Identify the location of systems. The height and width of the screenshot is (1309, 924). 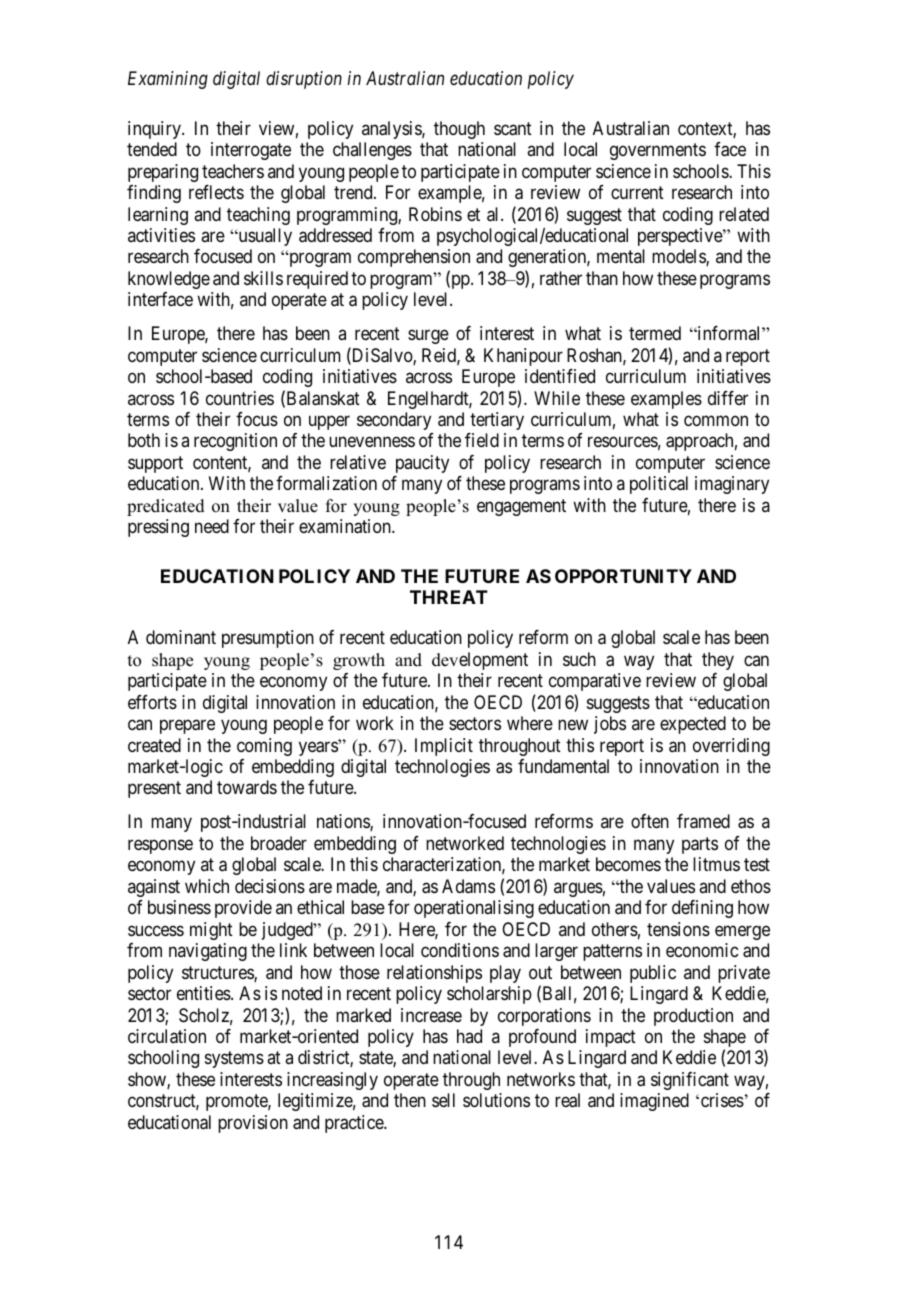
(234, 1060).
